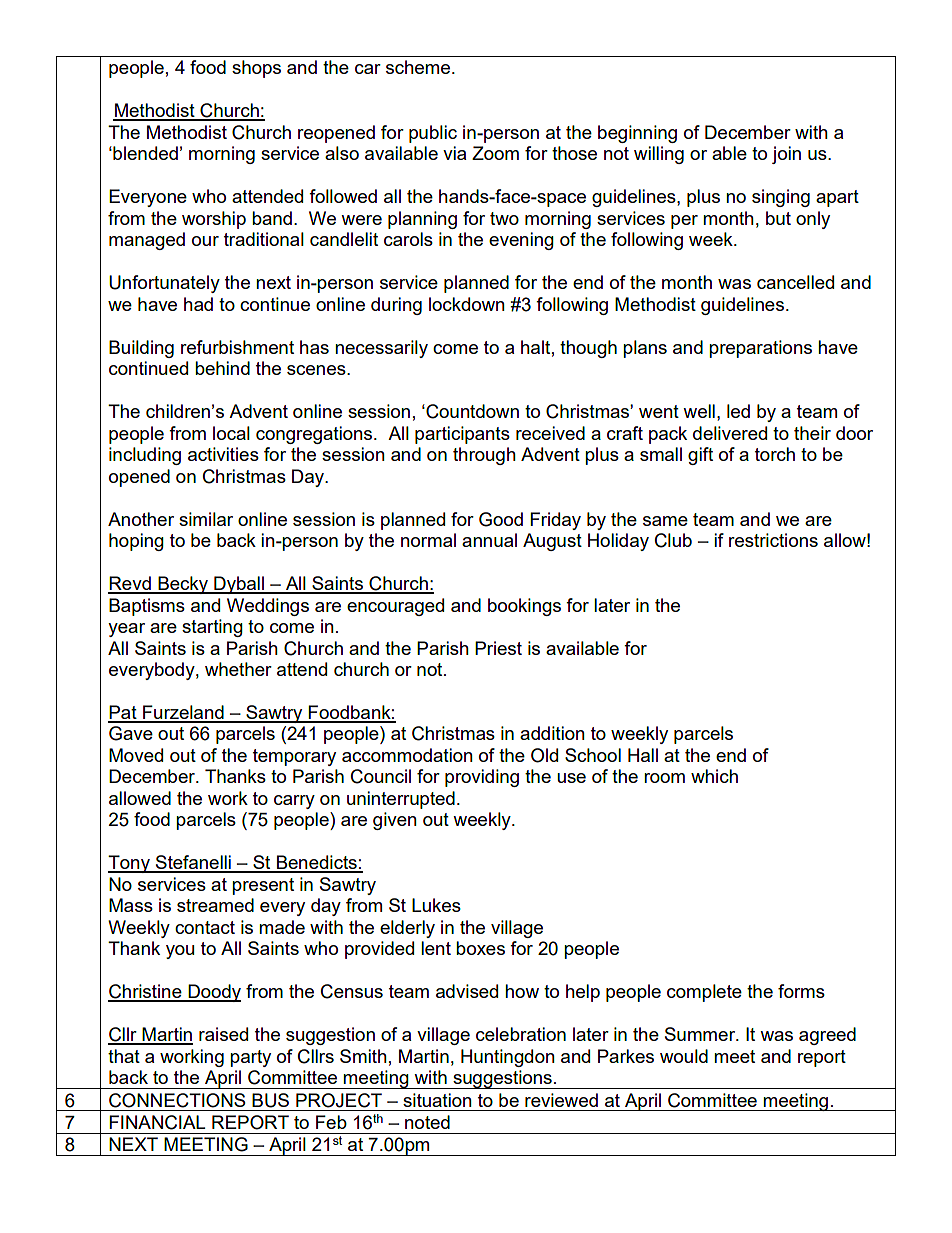 This screenshot has height=1233, width=952. What do you see at coordinates (467, 304) in the screenshot?
I see `lockdown` at bounding box center [467, 304].
